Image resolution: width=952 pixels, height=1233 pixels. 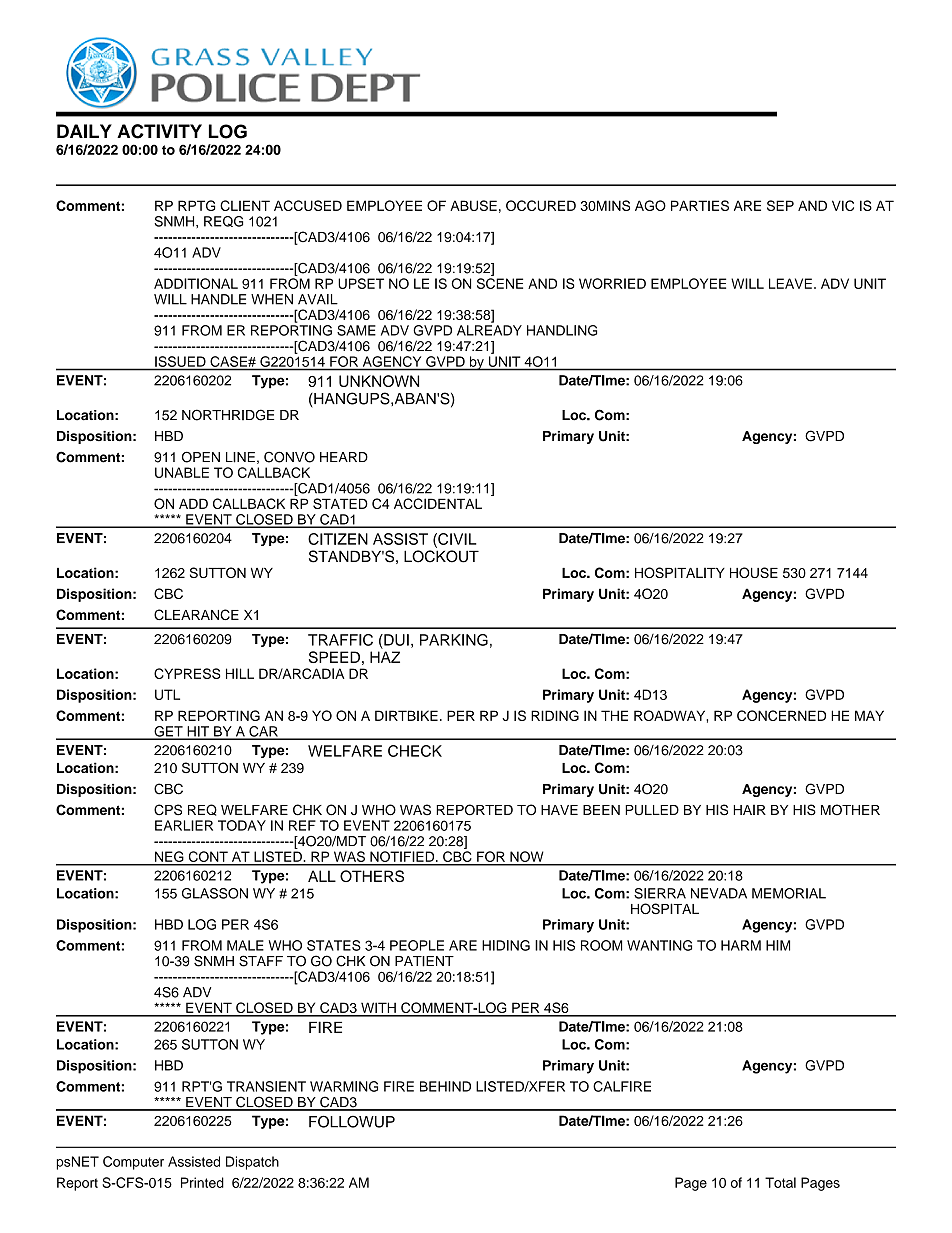 What do you see at coordinates (184, 825) in the document?
I see `EARLIER` at bounding box center [184, 825].
